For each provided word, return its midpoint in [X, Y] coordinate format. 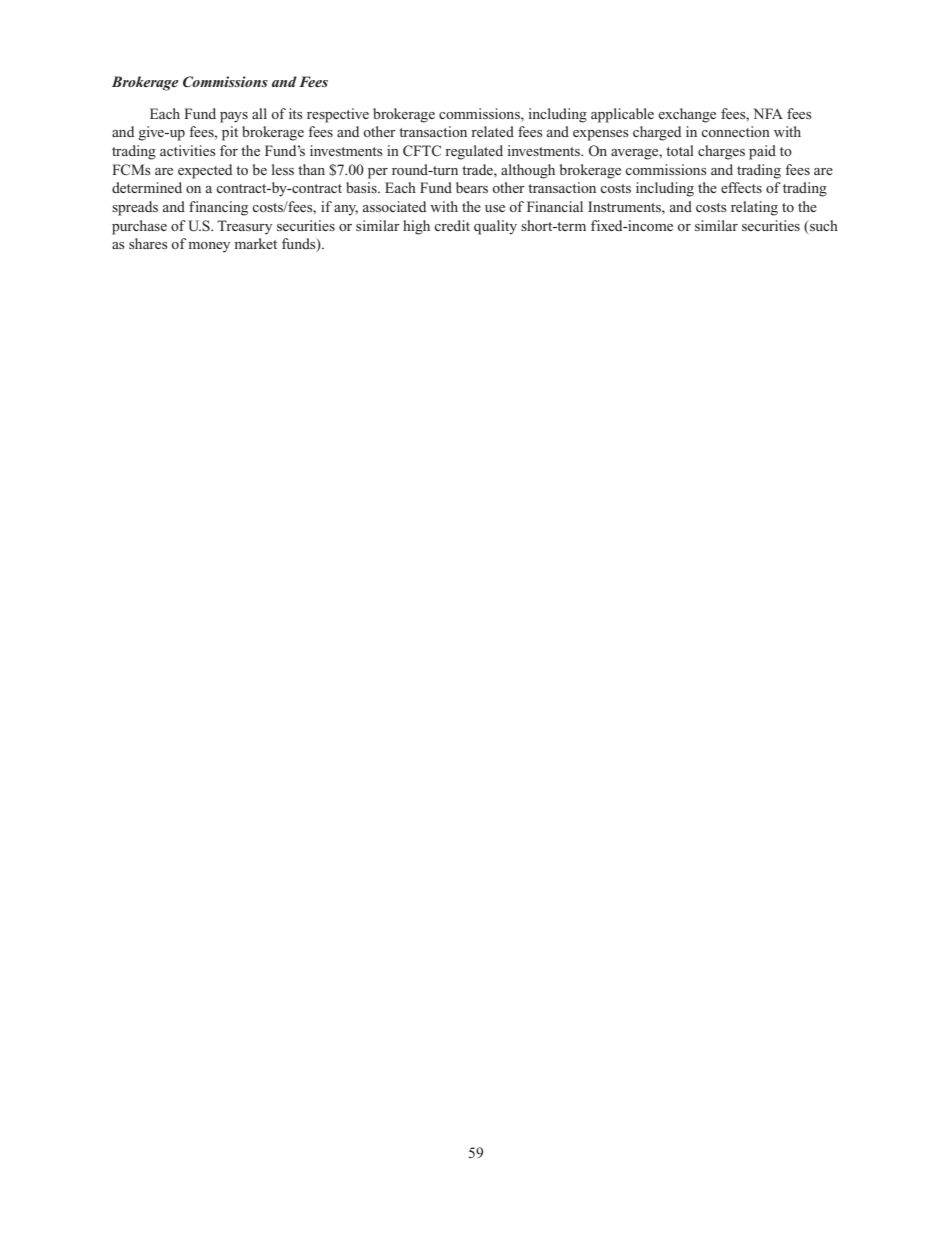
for [229, 150]
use [495, 208]
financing [218, 208]
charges [721, 152]
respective [338, 115]
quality [495, 227]
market [255, 243]
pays [234, 117]
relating [754, 208]
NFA [768, 113]
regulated [474, 152]
